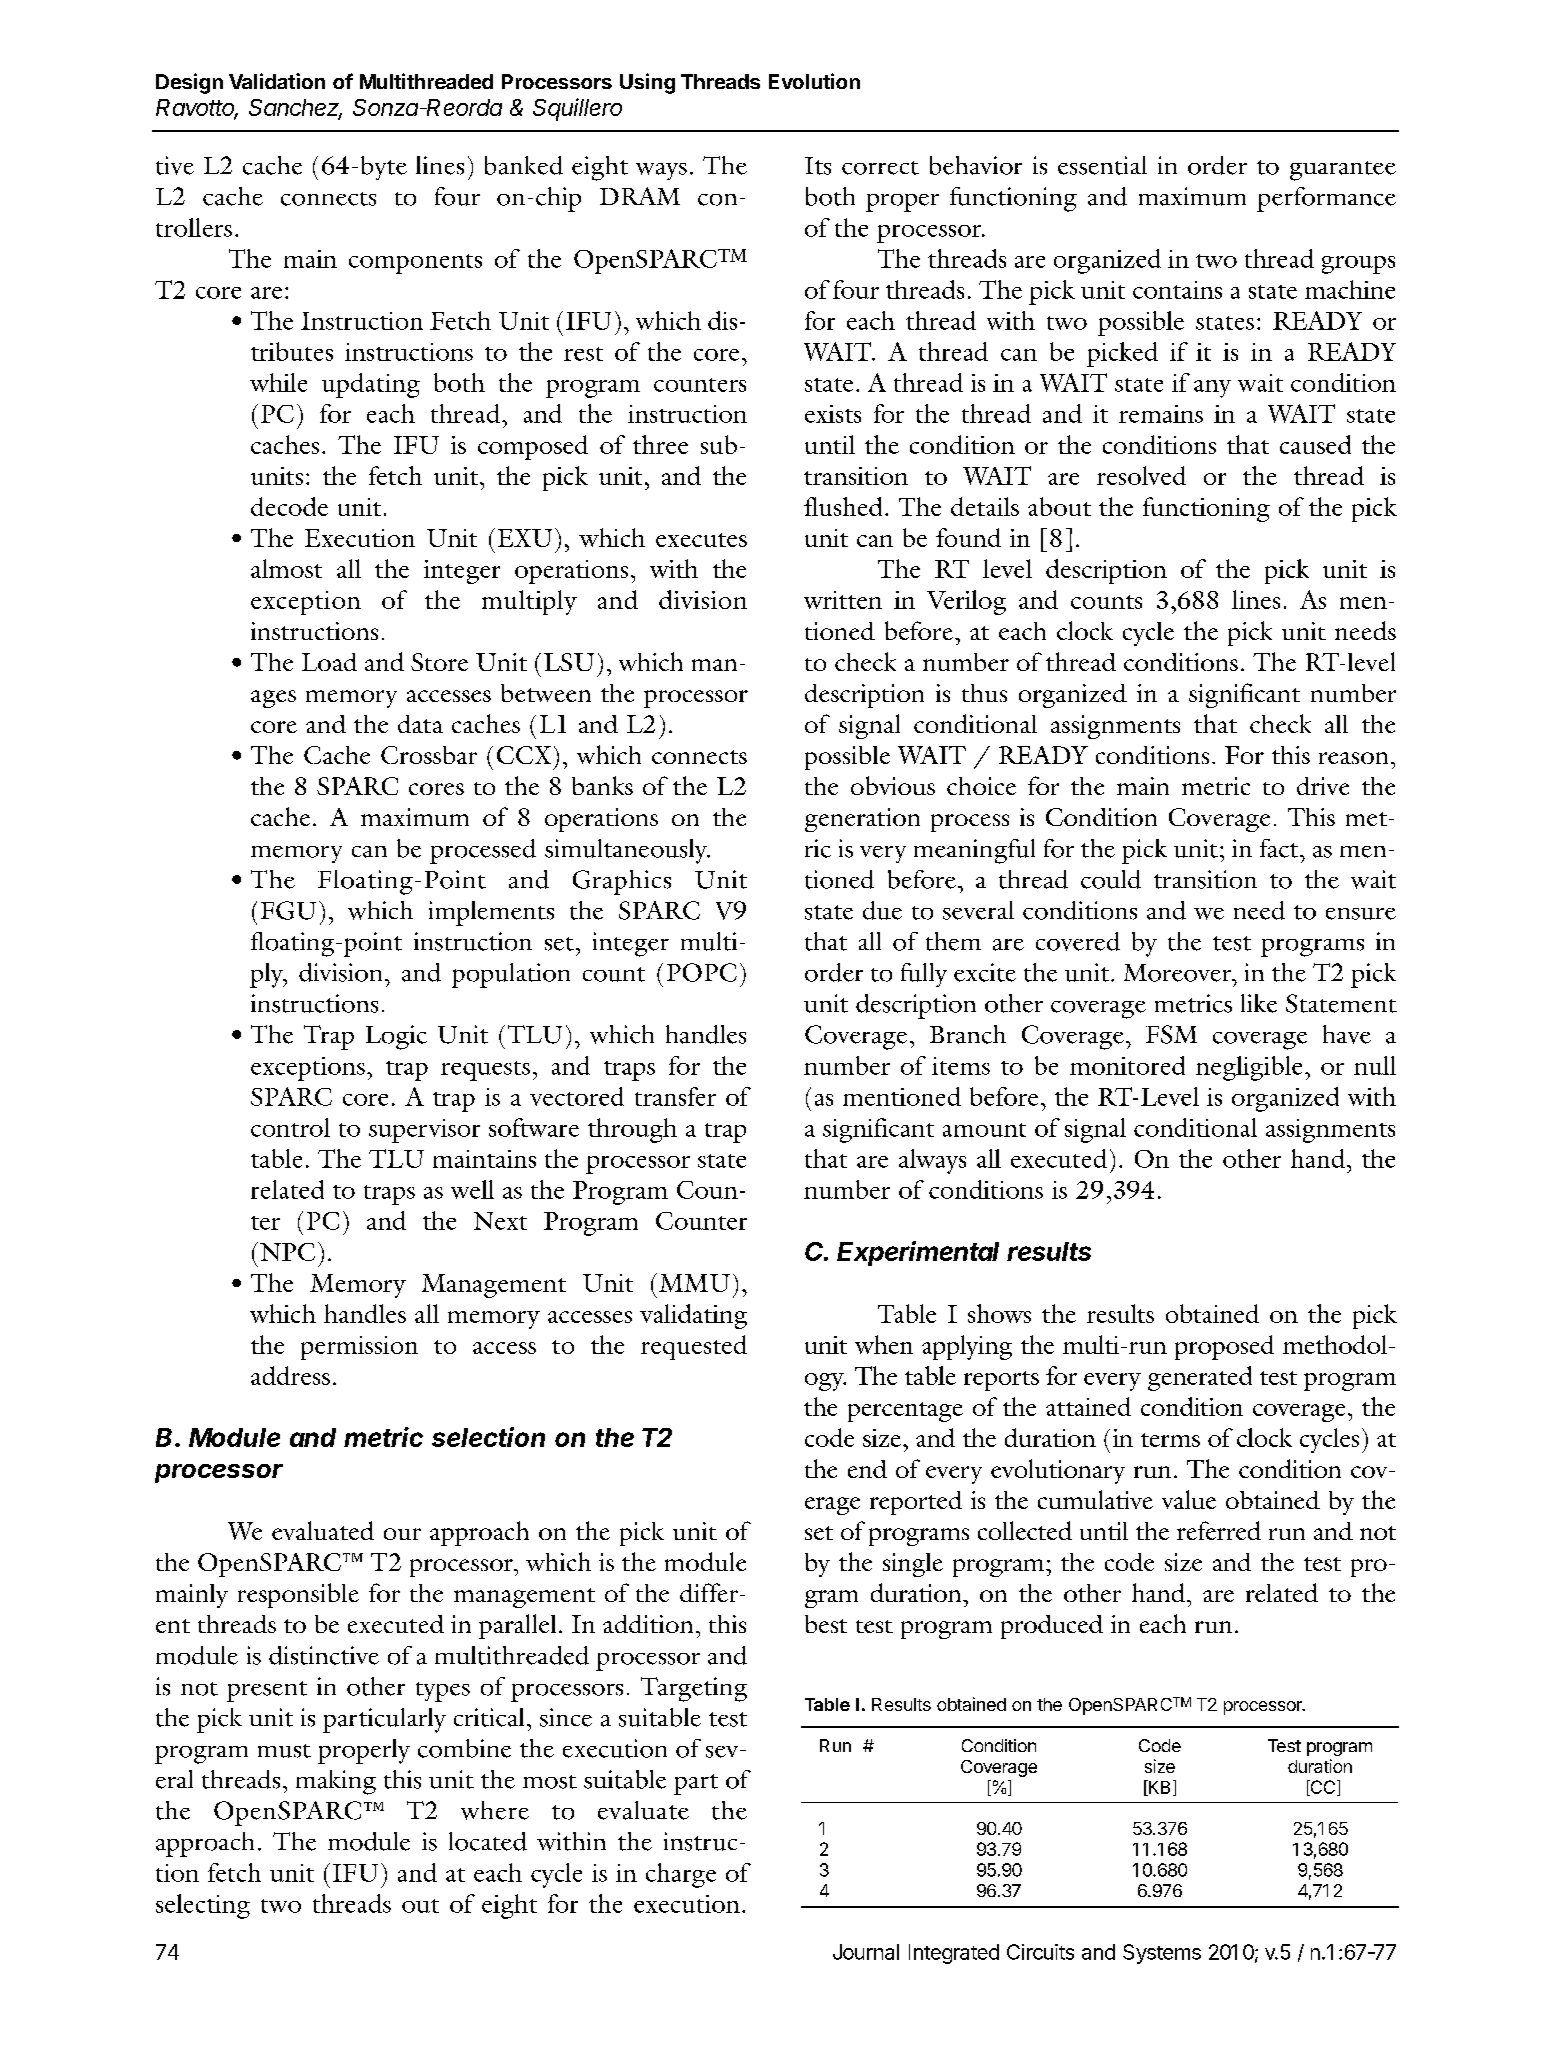 The height and width of the page is (2062, 1545). Describe the element at coordinates (1343, 171) in the page. I see `guarantee` at that location.
